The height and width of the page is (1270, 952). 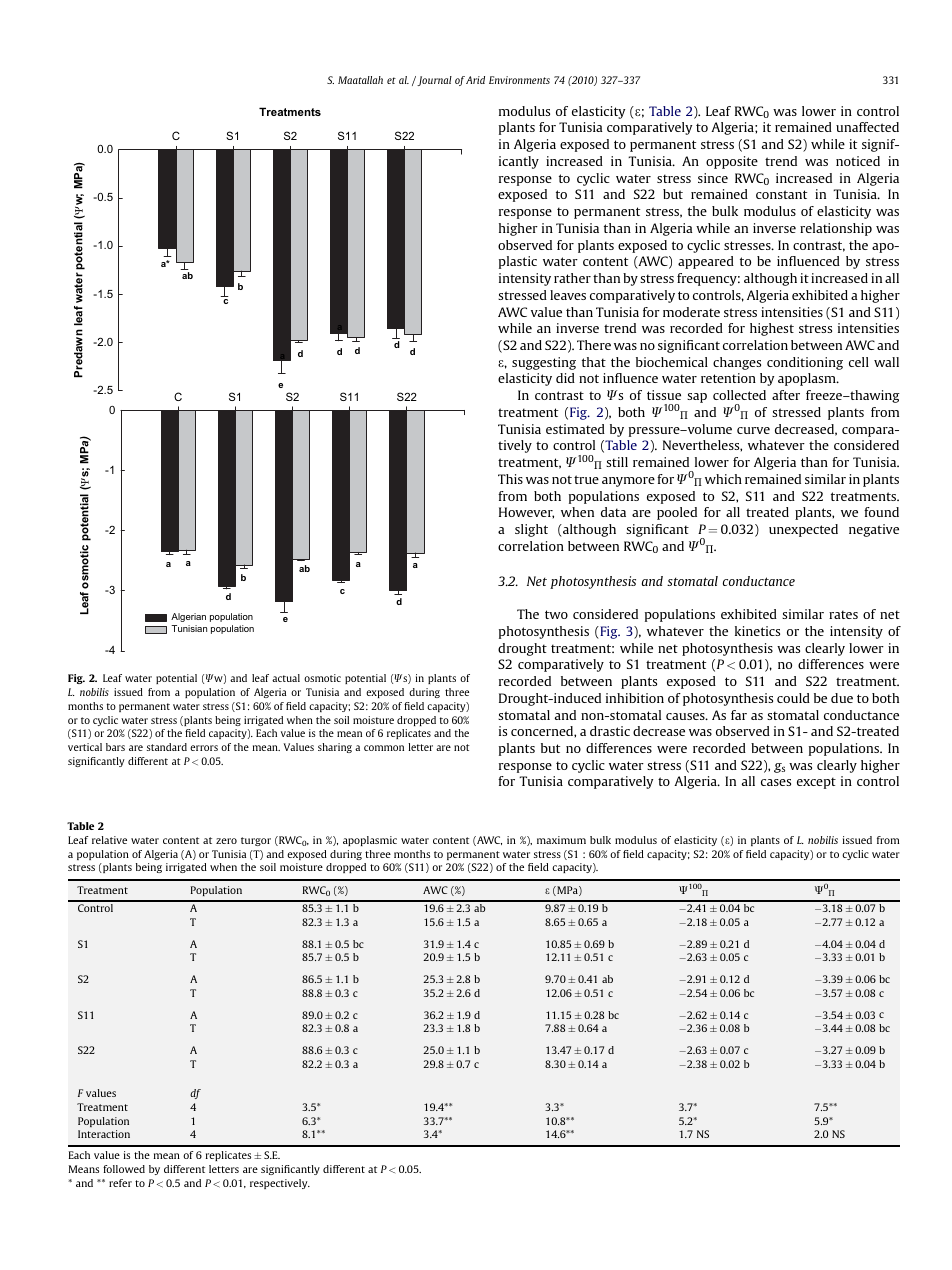 I want to click on followed, so click(x=124, y=1169).
